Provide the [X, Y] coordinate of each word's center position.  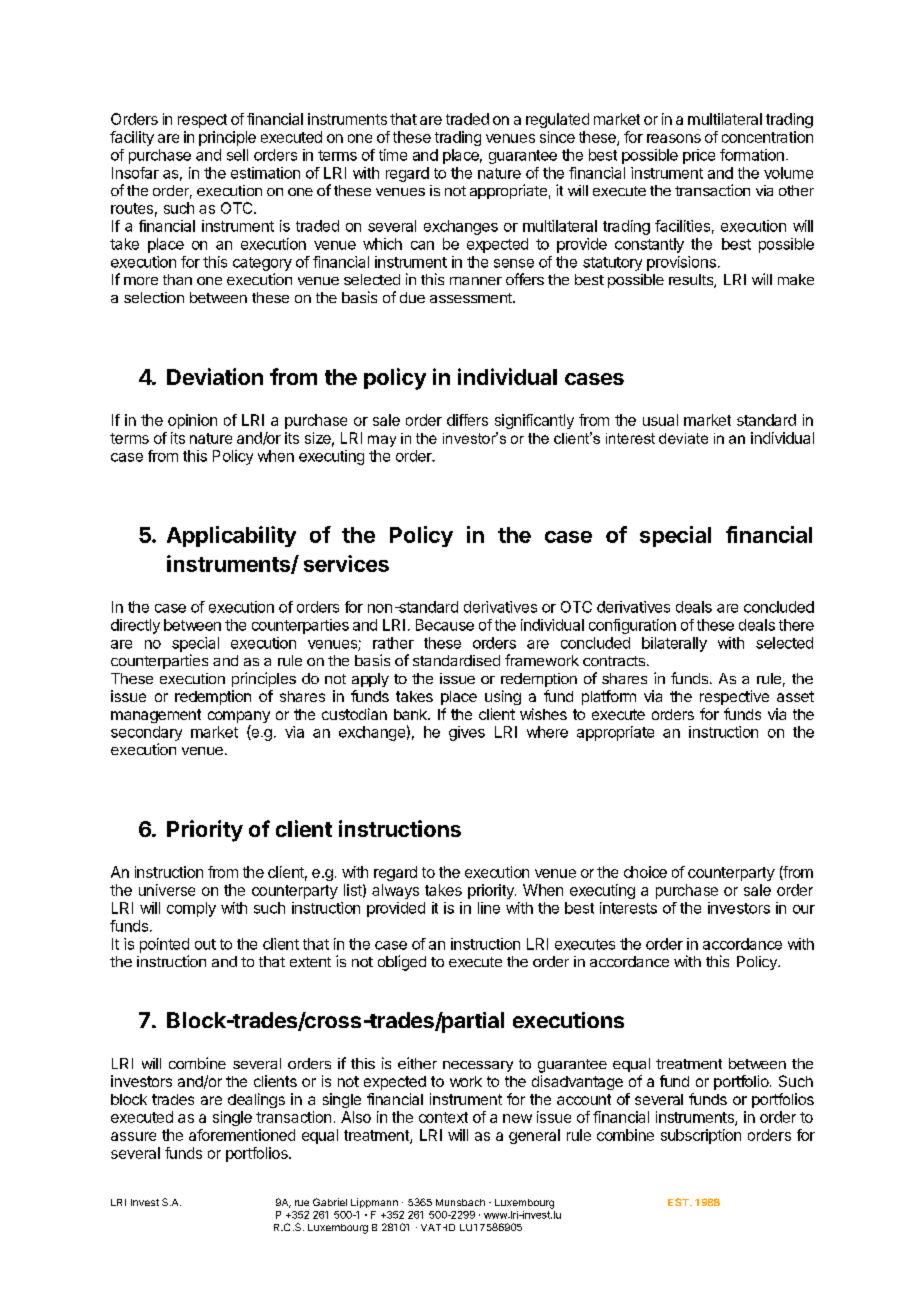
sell [237, 155]
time [393, 155]
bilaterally [674, 644]
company [239, 718]
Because [445, 625]
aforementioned [242, 1135]
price [699, 156]
